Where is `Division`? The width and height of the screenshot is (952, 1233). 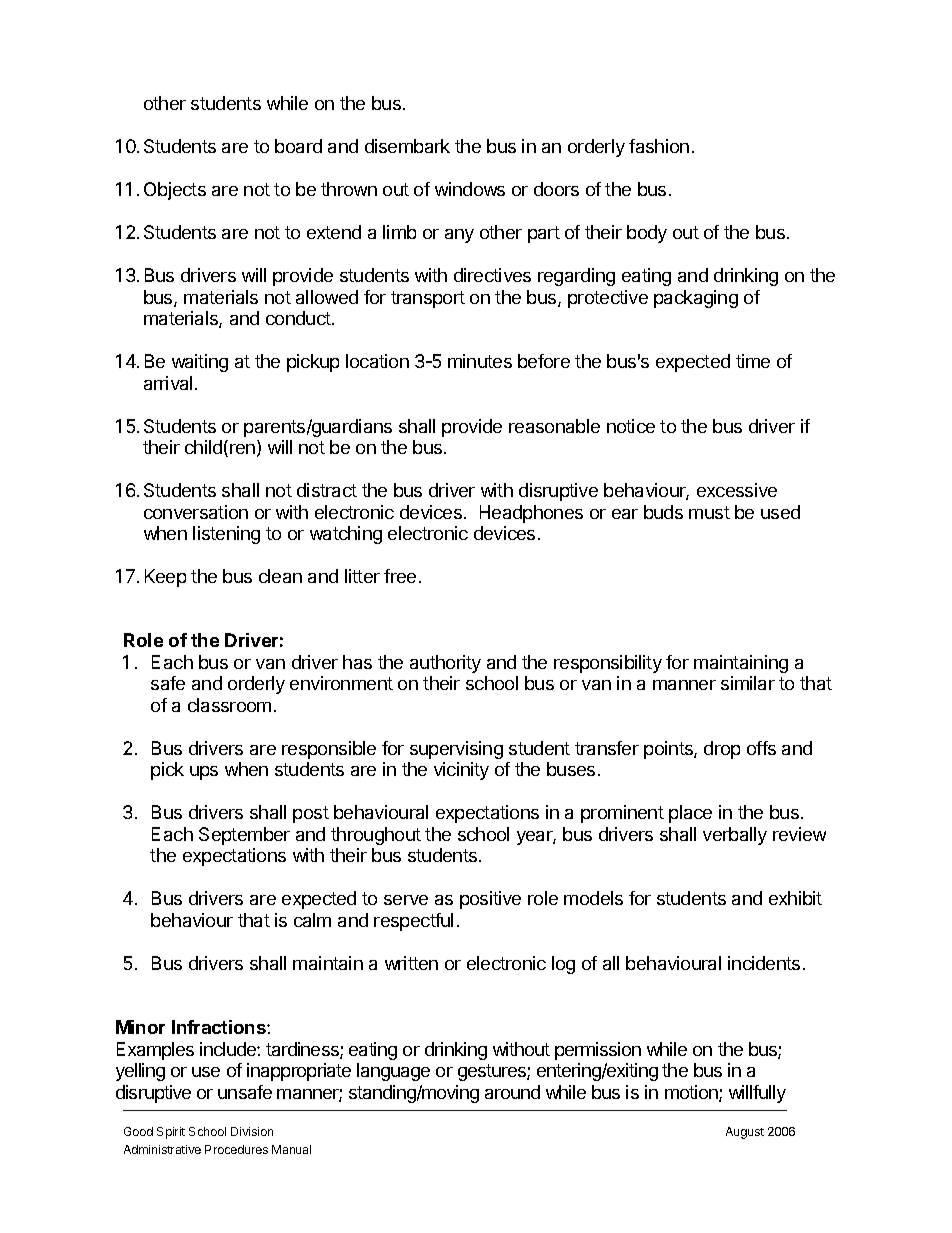 Division is located at coordinates (252, 1131).
